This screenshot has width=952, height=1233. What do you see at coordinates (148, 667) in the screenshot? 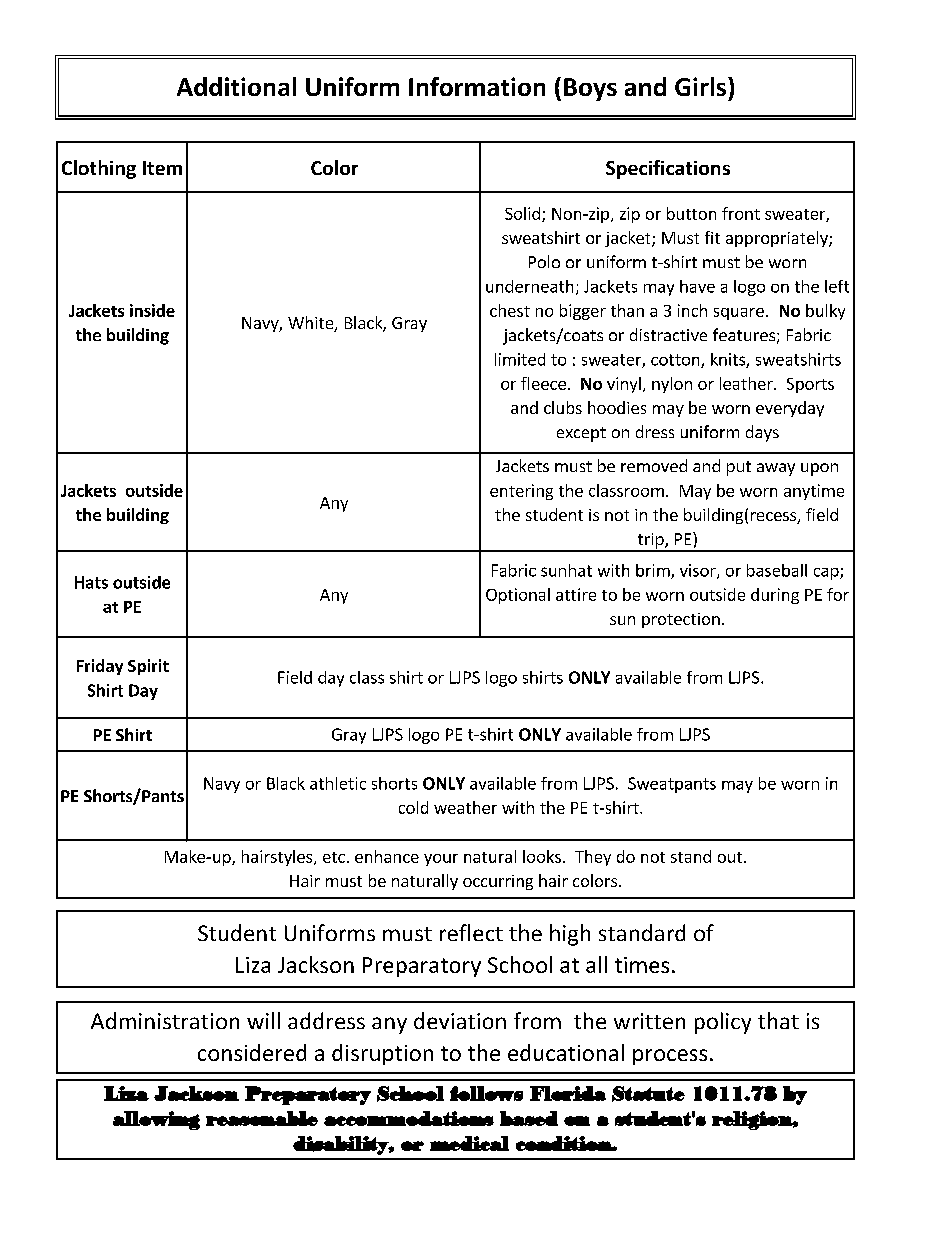
I see `Spirit` at bounding box center [148, 667].
